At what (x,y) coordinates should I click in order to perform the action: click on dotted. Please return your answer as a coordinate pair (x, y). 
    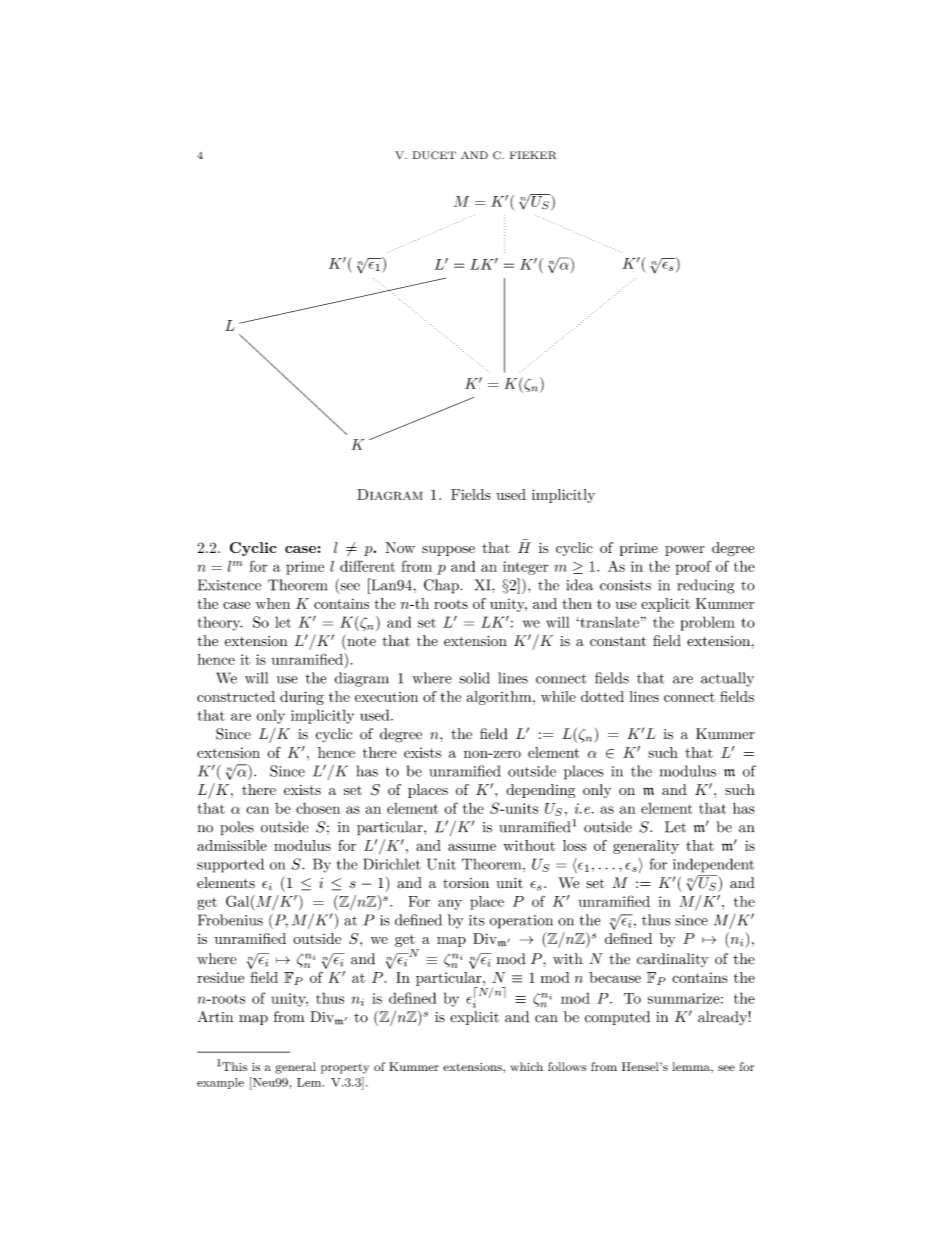
    Looking at the image, I should click on (602, 696).
